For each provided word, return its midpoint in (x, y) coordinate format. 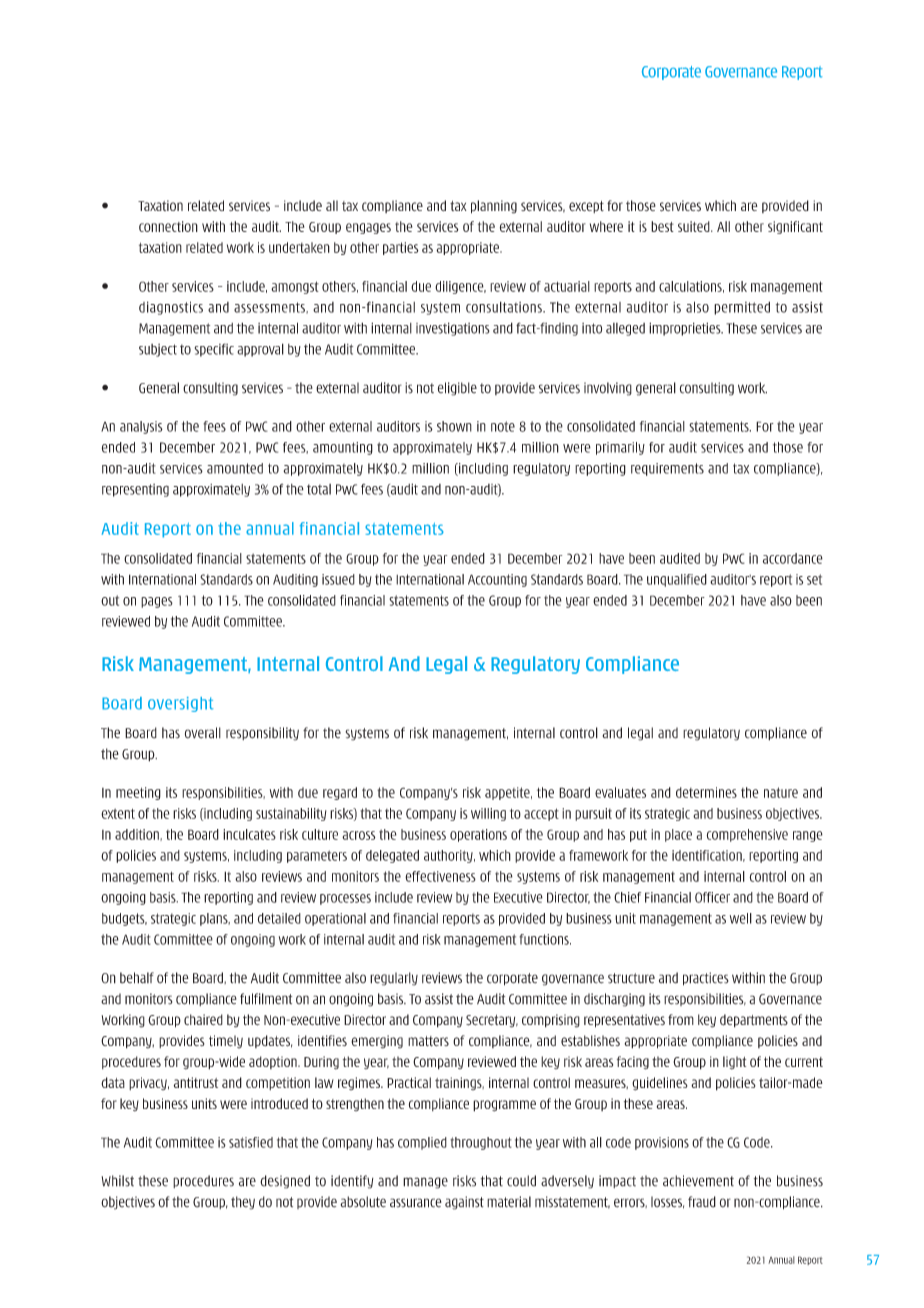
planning (494, 207)
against (464, 1203)
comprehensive (747, 835)
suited (695, 226)
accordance (793, 558)
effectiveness (440, 876)
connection (168, 226)
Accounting (497, 580)
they (243, 1203)
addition (138, 835)
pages (157, 602)
